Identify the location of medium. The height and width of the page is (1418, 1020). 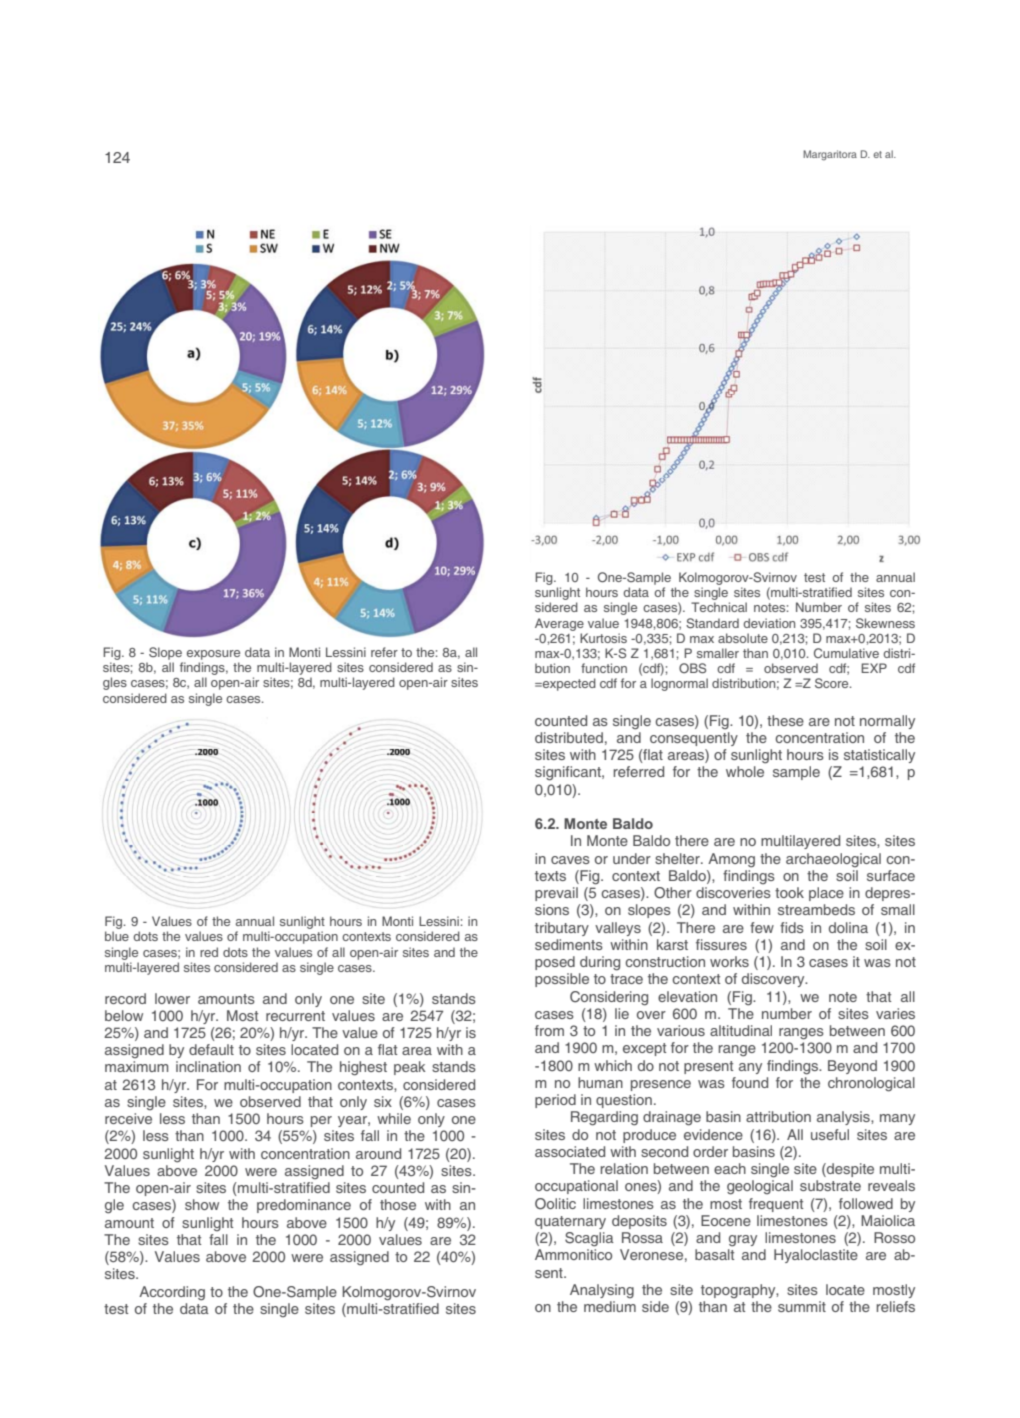
(610, 1306).
